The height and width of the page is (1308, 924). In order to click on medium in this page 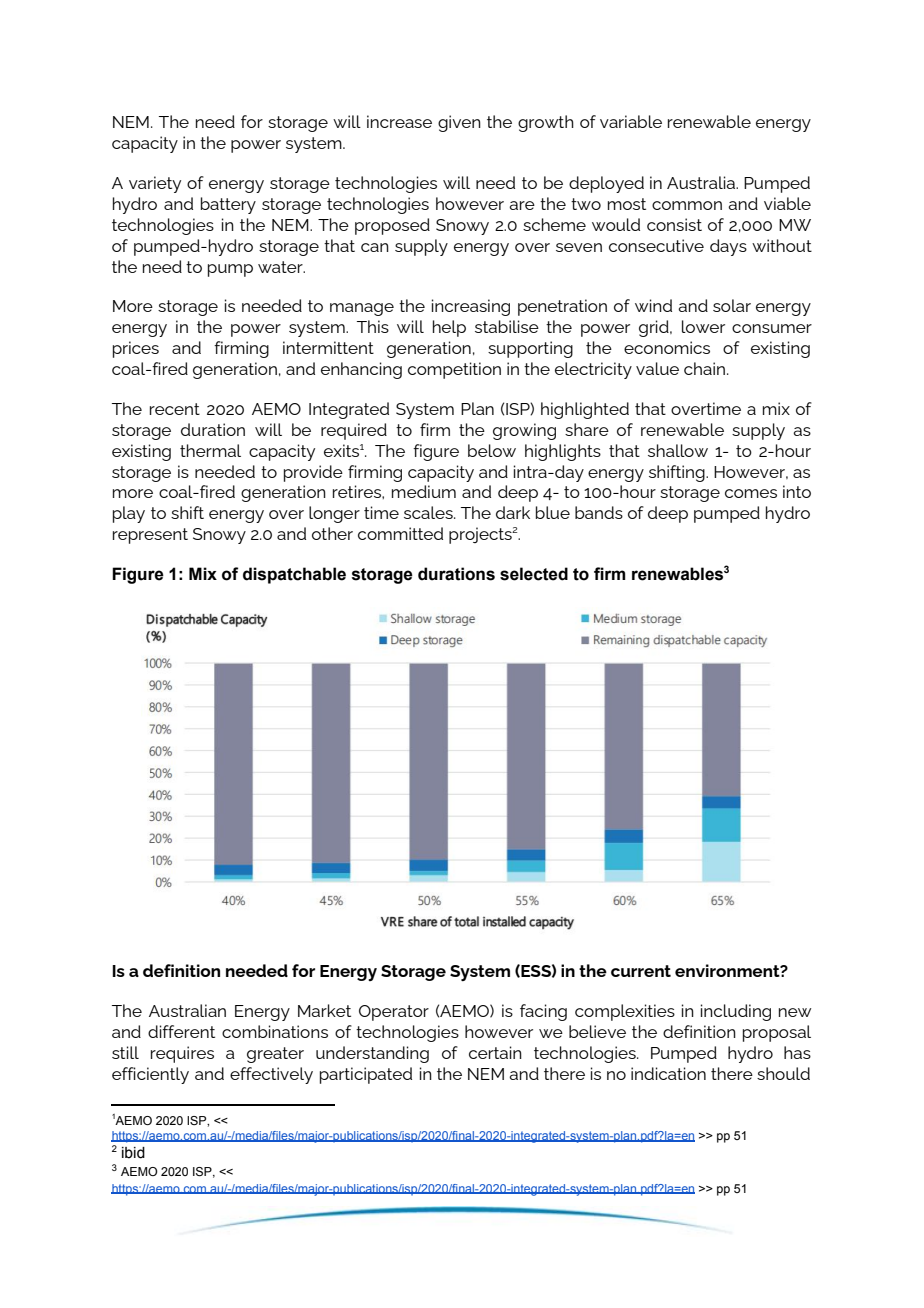, I will do `click(424, 491)`.
